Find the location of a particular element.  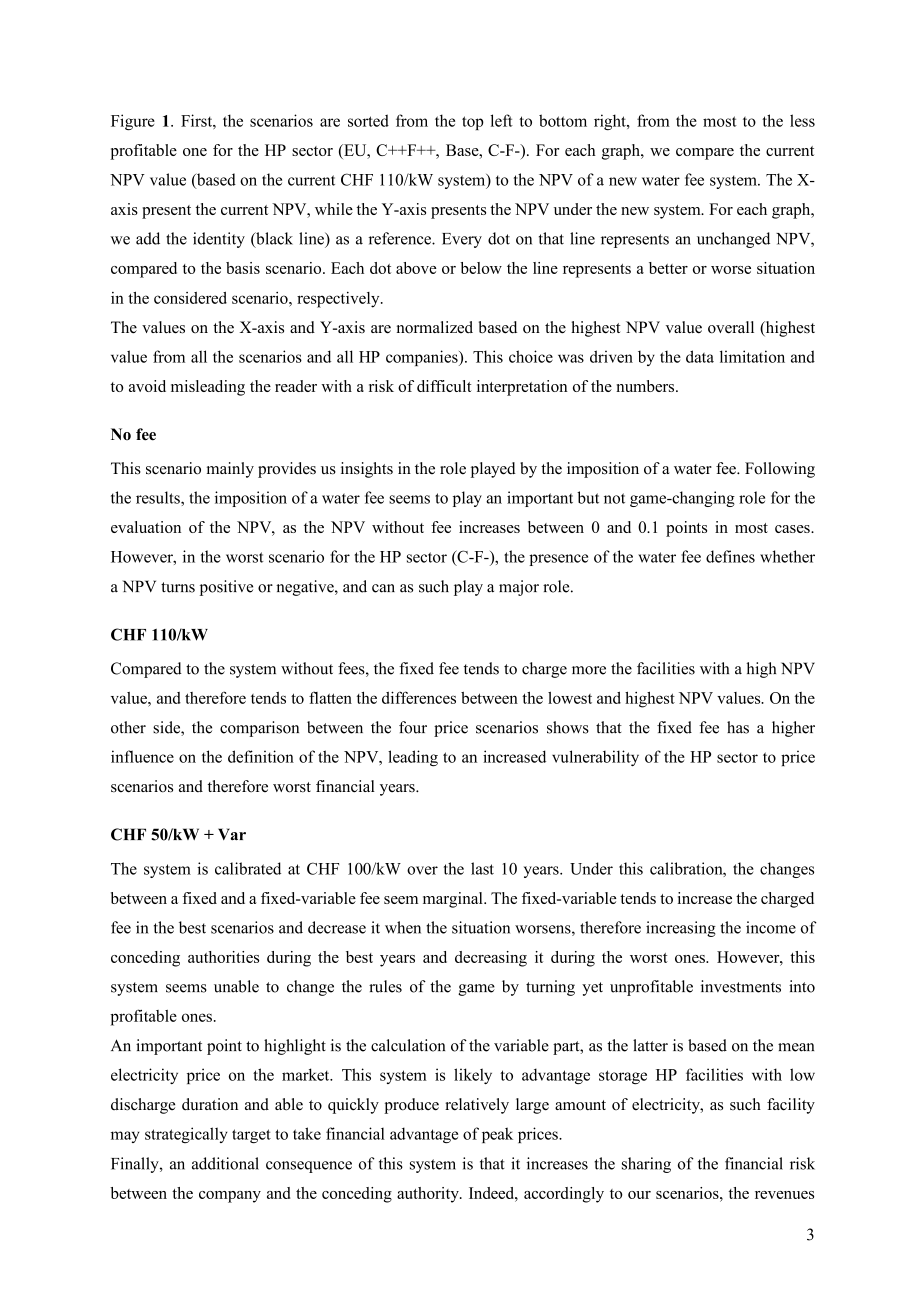

additional is located at coordinates (225, 1163).
